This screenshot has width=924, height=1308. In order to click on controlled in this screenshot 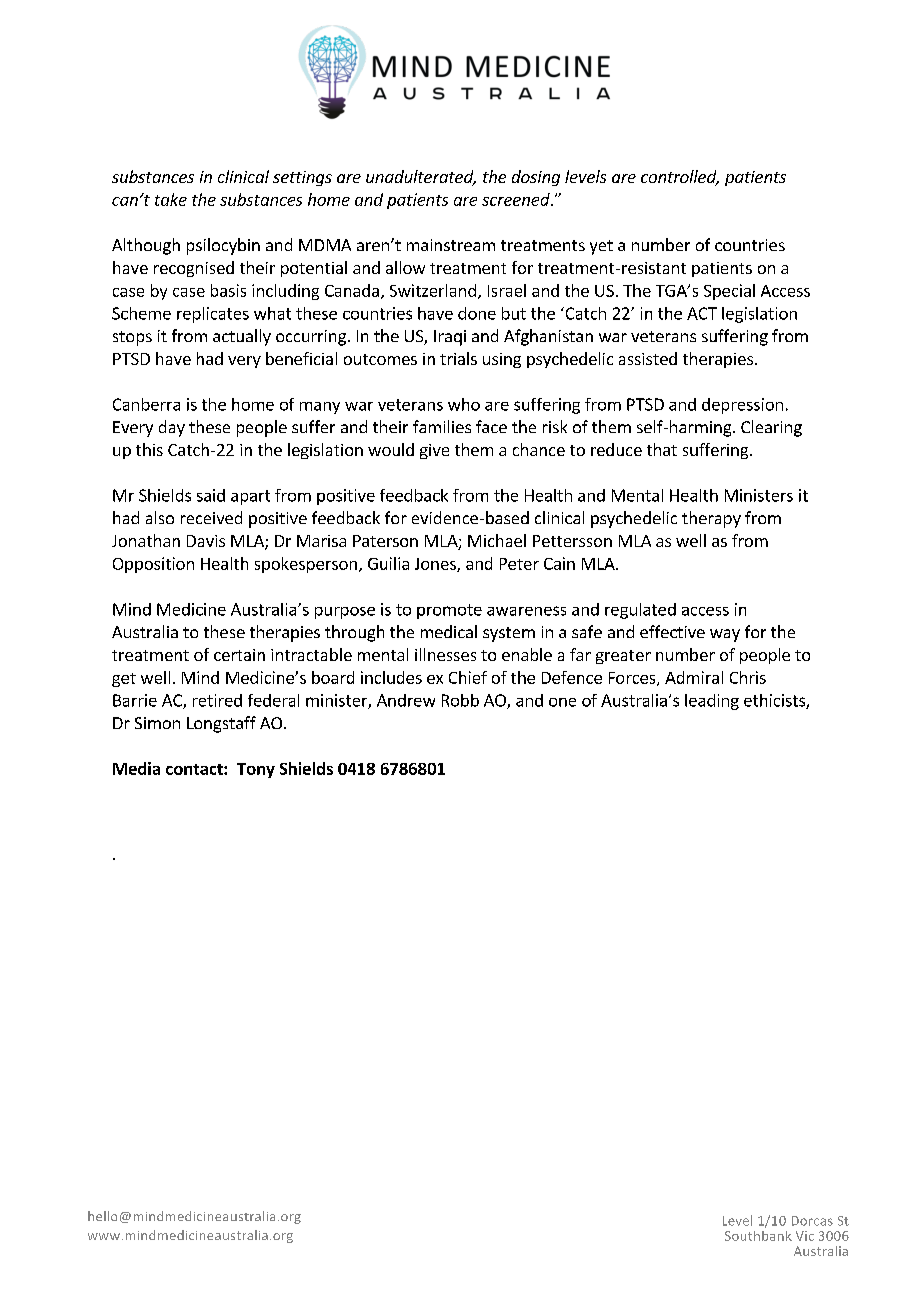, I will do `click(680, 178)`.
